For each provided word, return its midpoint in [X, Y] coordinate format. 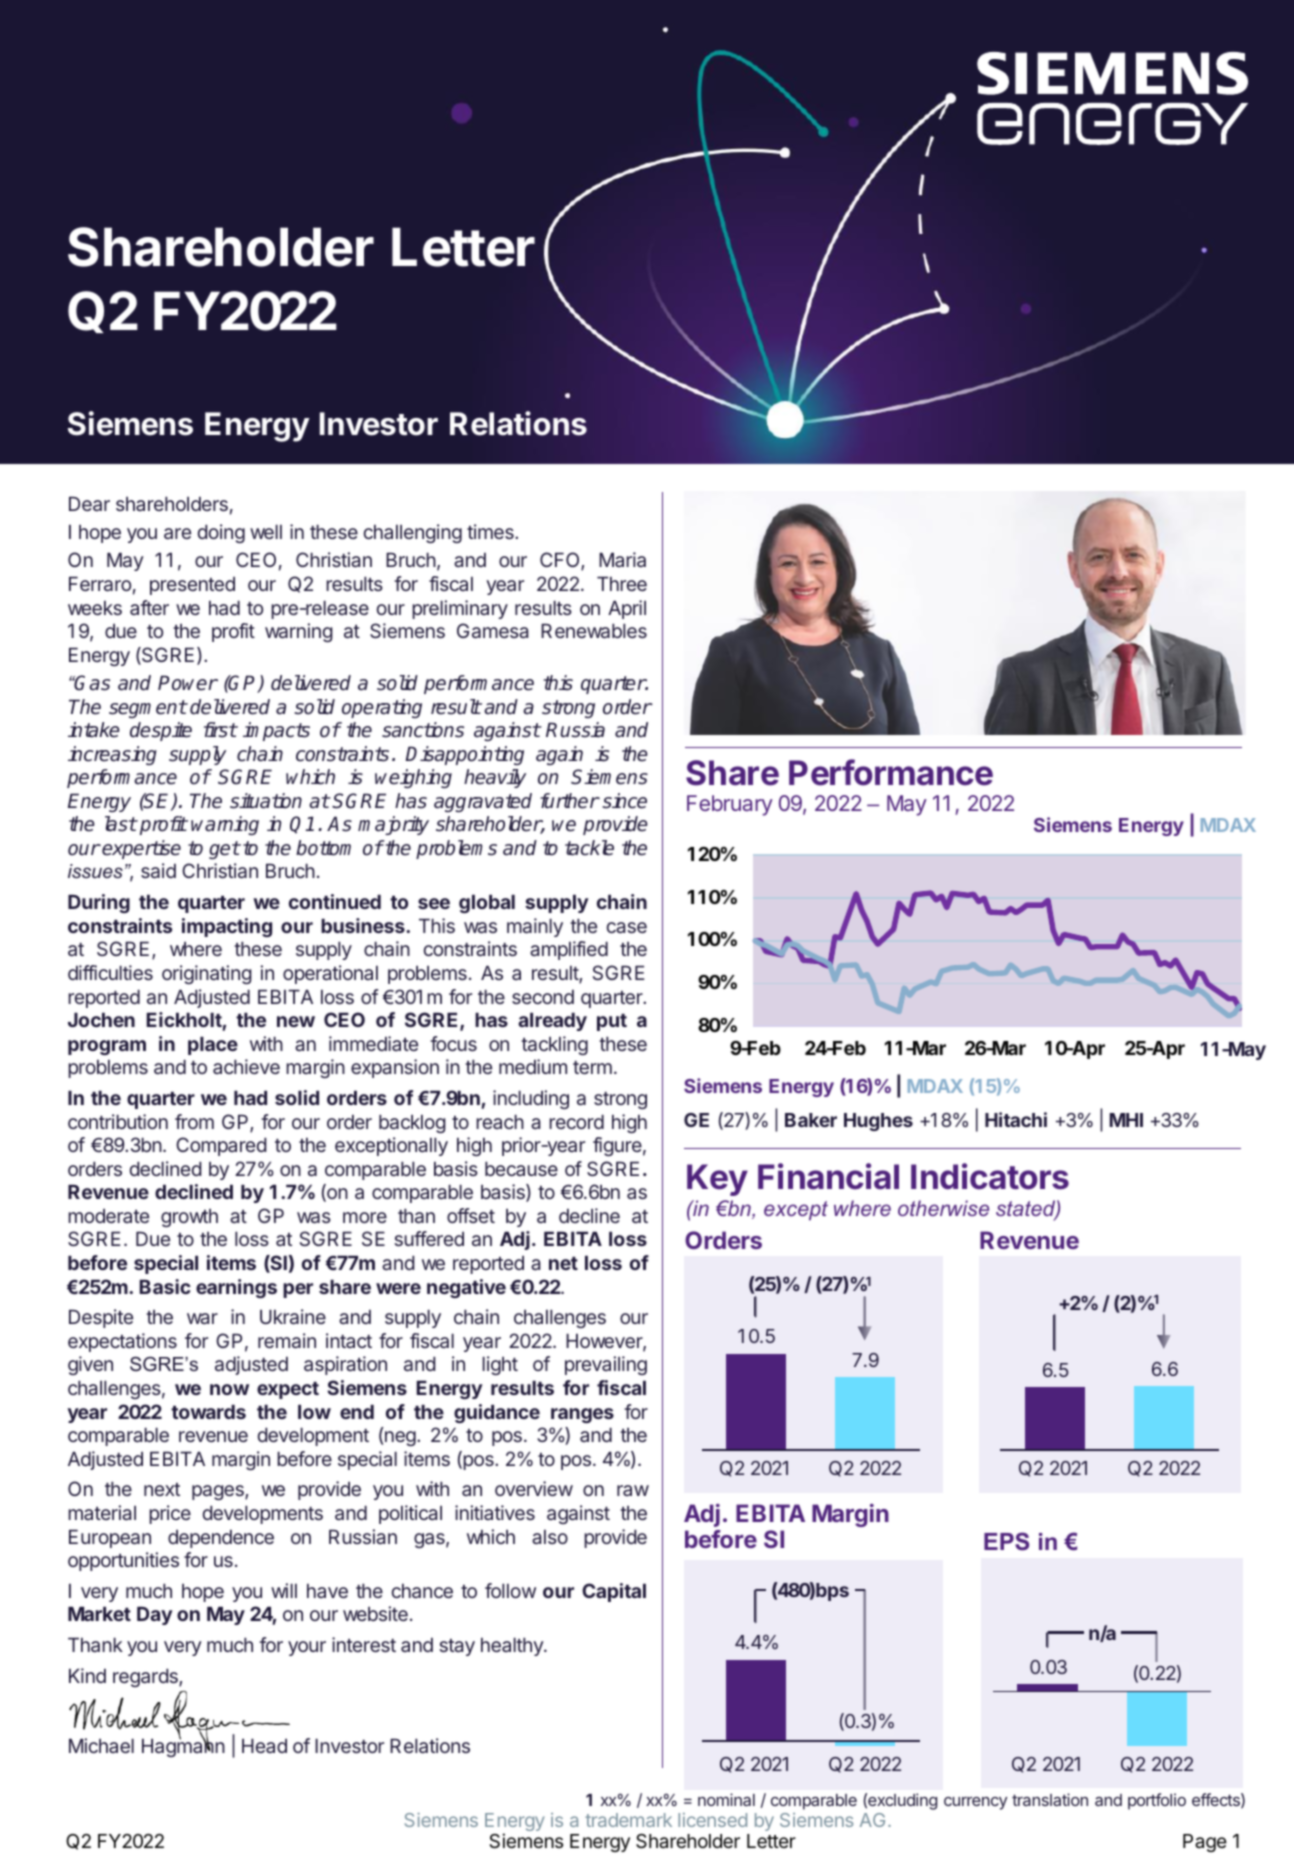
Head [264, 1745]
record [576, 1121]
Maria [622, 559]
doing [221, 533]
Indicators [990, 1176]
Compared [221, 1146]
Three [622, 583]
